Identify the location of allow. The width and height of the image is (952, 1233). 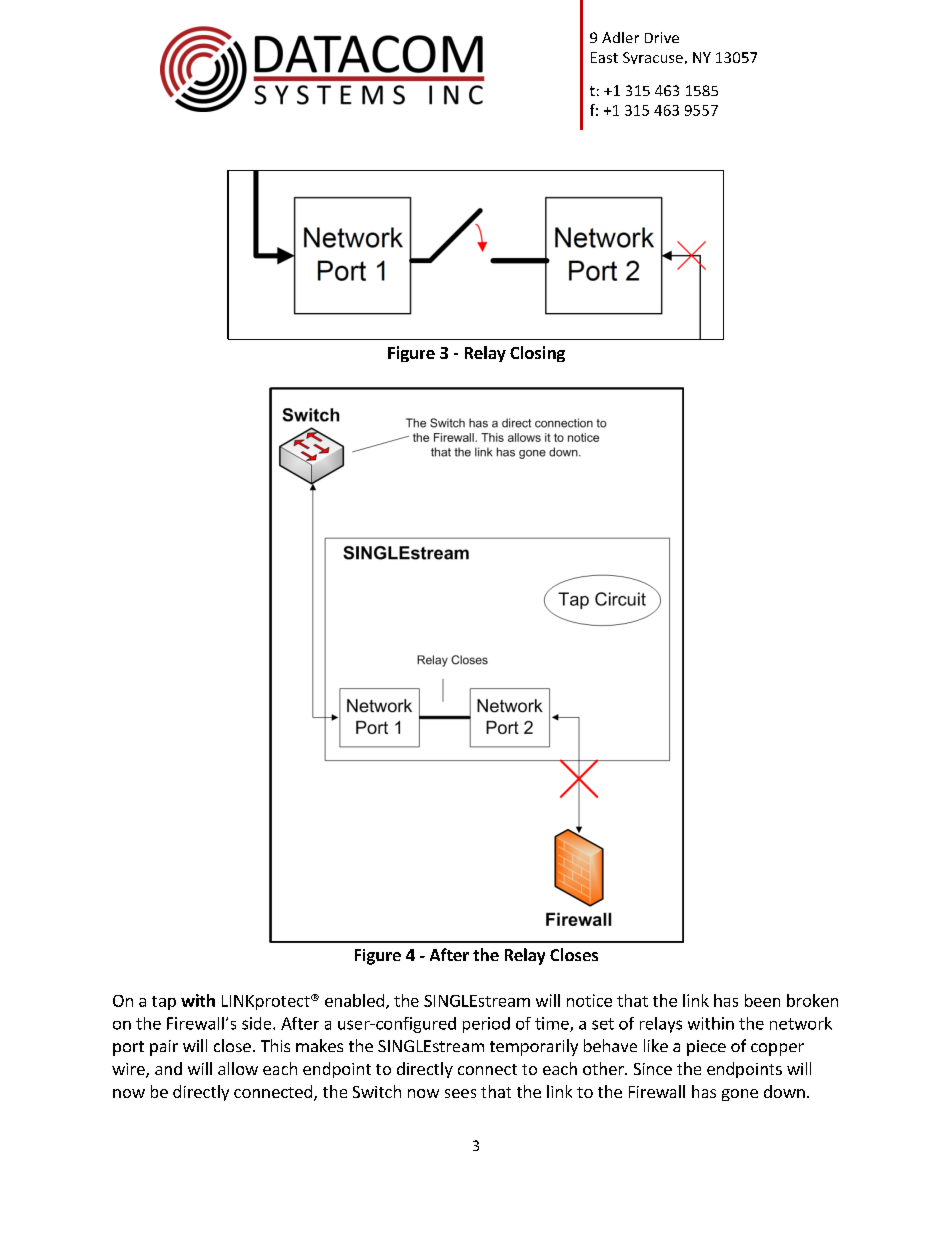
(238, 1068).
